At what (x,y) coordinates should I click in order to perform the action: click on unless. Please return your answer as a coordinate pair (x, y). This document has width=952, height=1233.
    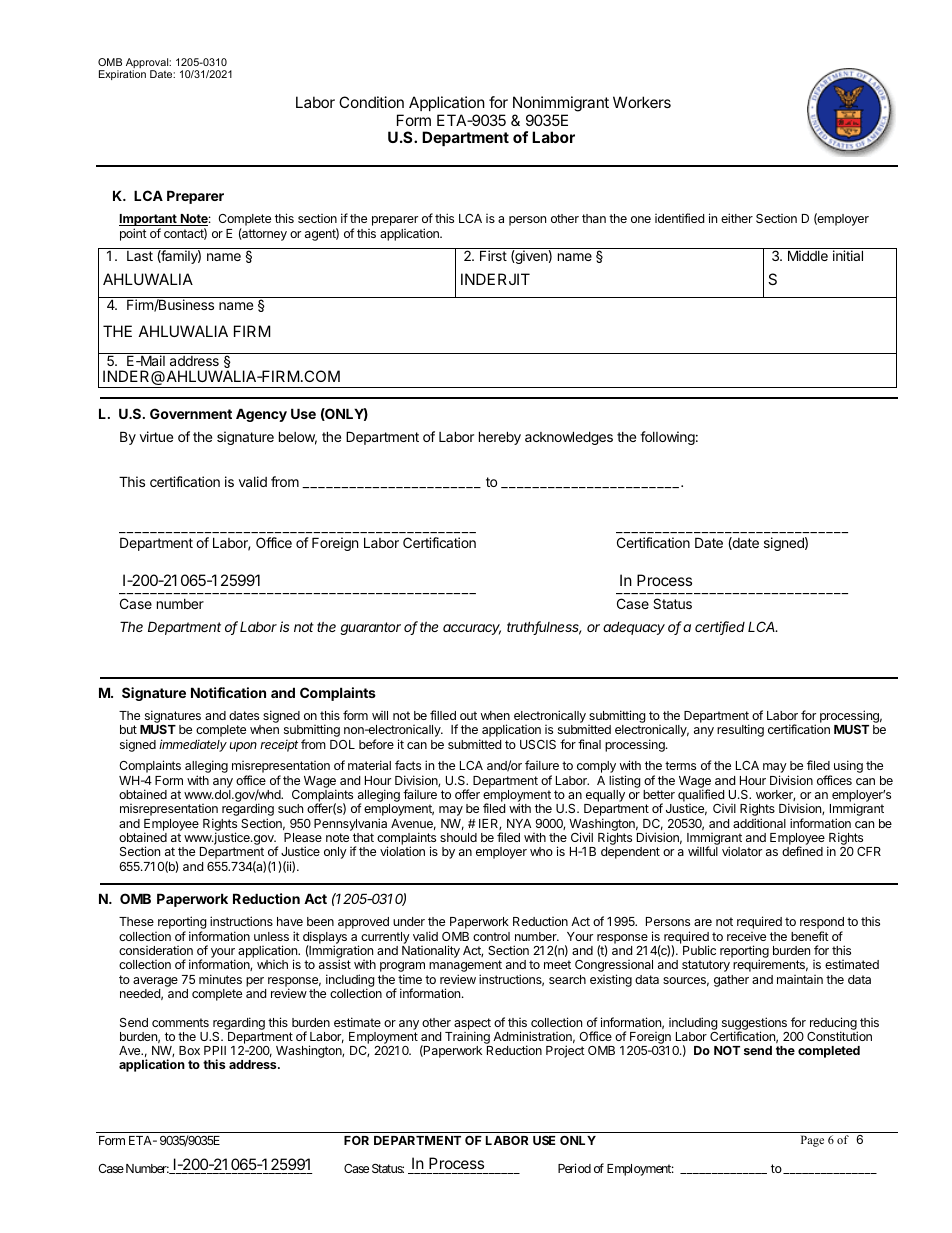
    Looking at the image, I should click on (271, 936).
